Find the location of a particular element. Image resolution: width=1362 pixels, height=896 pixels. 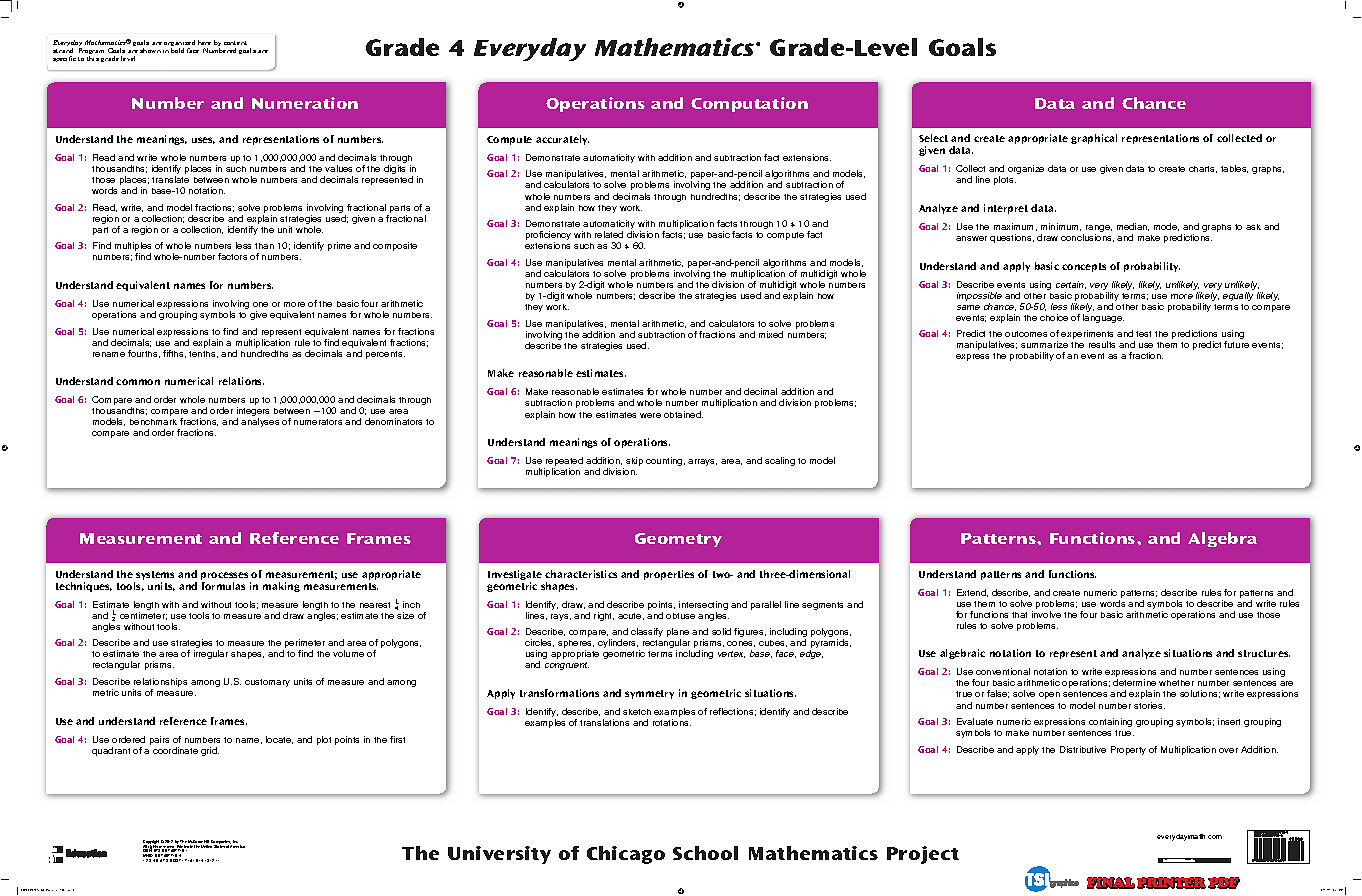

Companies is located at coordinates (221, 843).
